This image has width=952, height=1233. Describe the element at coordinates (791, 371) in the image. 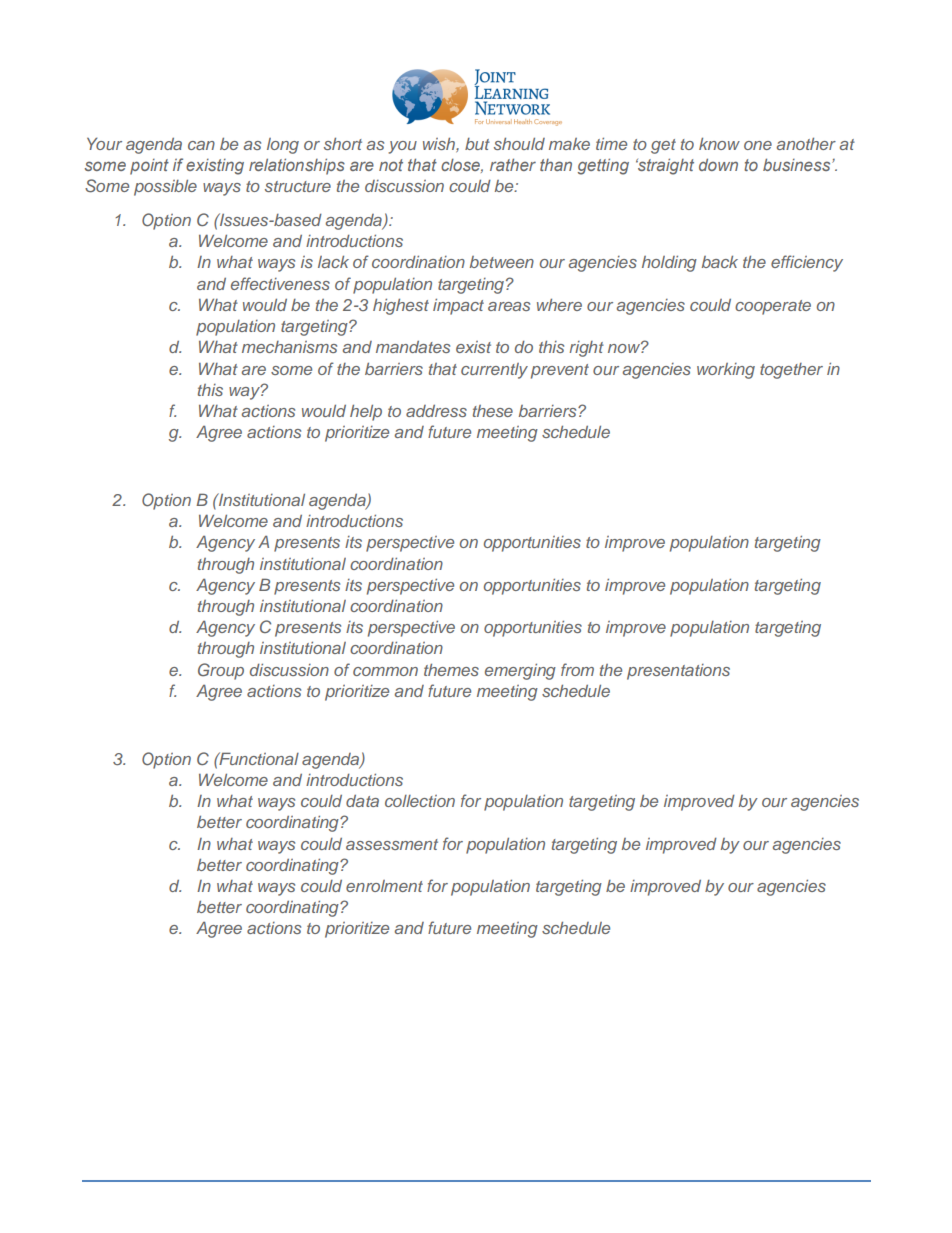

I see `together` at that location.
